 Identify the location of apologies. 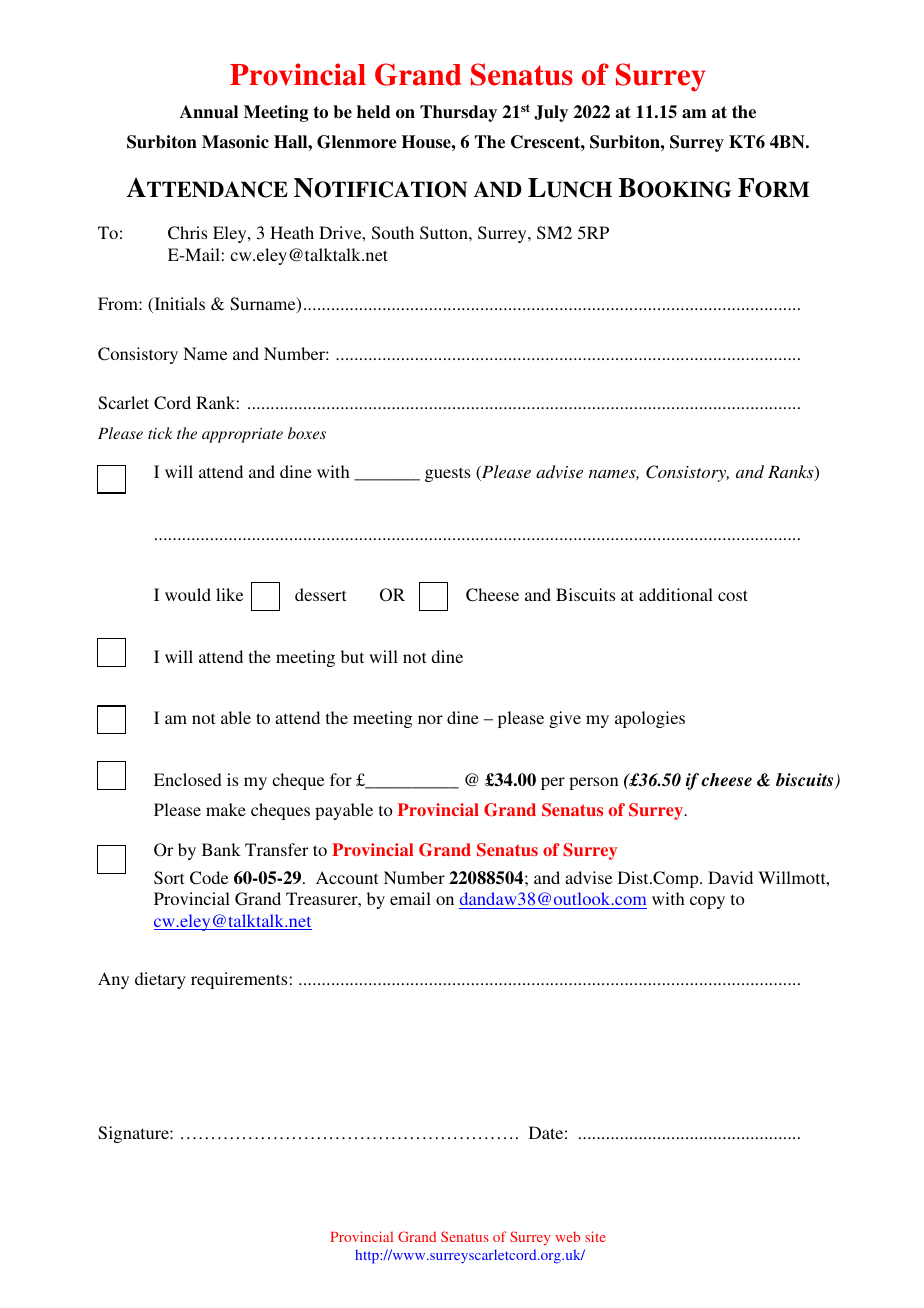
(650, 719).
